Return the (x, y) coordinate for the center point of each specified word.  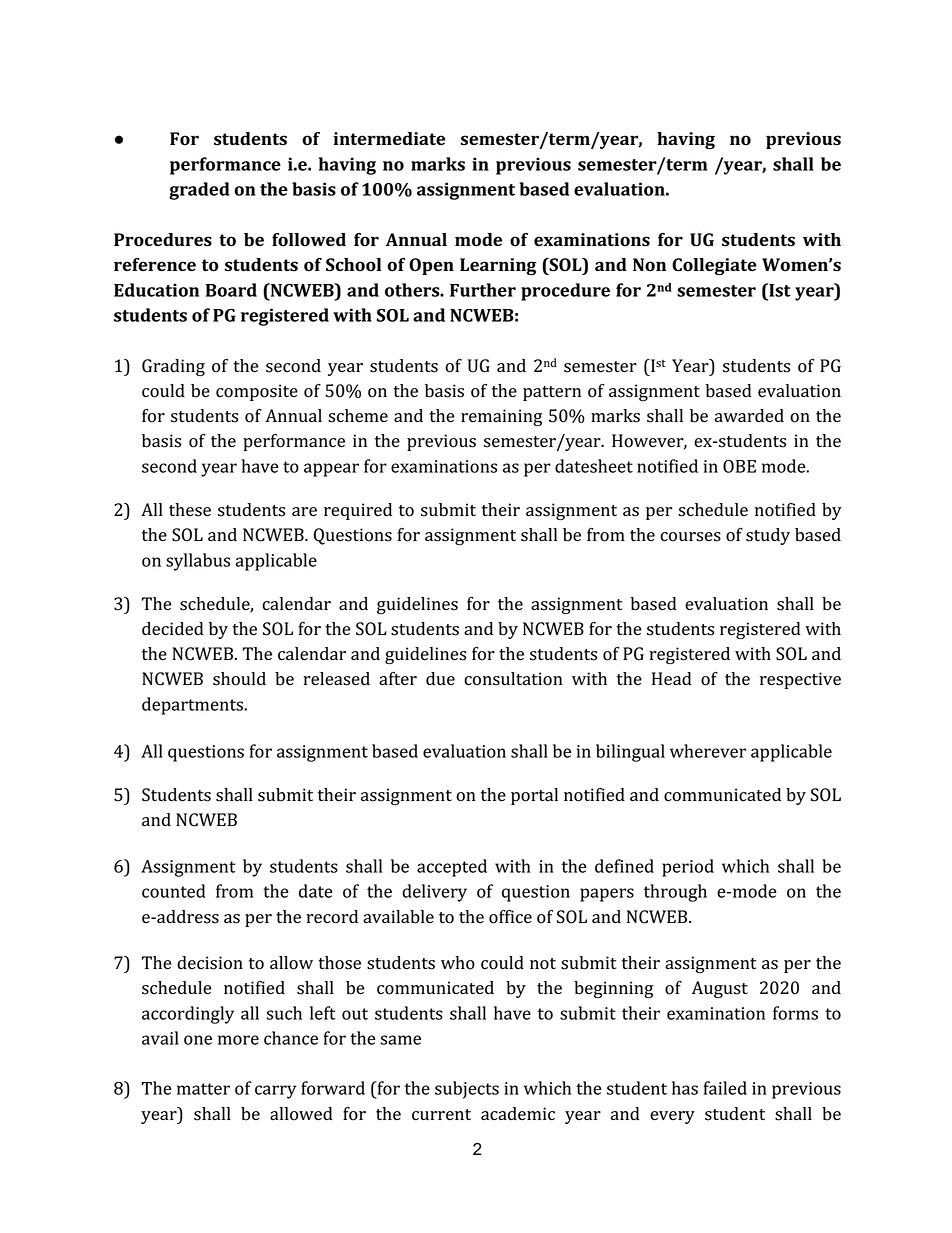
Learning (498, 266)
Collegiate (714, 266)
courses (690, 537)
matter (203, 1089)
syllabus (198, 562)
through (675, 893)
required (358, 511)
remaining (502, 417)
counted (173, 891)
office (510, 917)
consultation (513, 679)
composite (257, 392)
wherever (708, 751)
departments (193, 706)
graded (199, 191)
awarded (749, 416)
